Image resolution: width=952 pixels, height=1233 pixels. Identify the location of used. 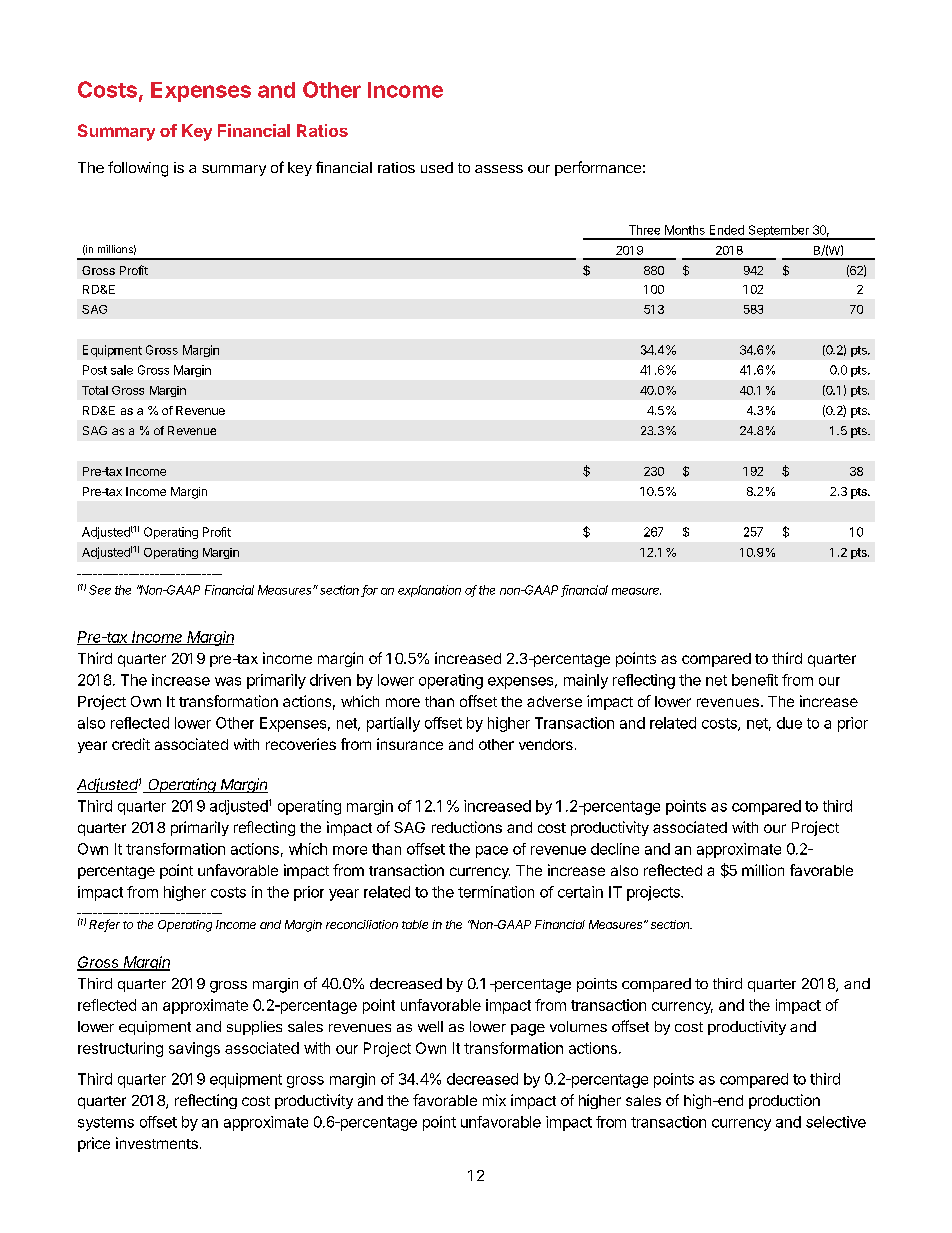
(437, 167).
